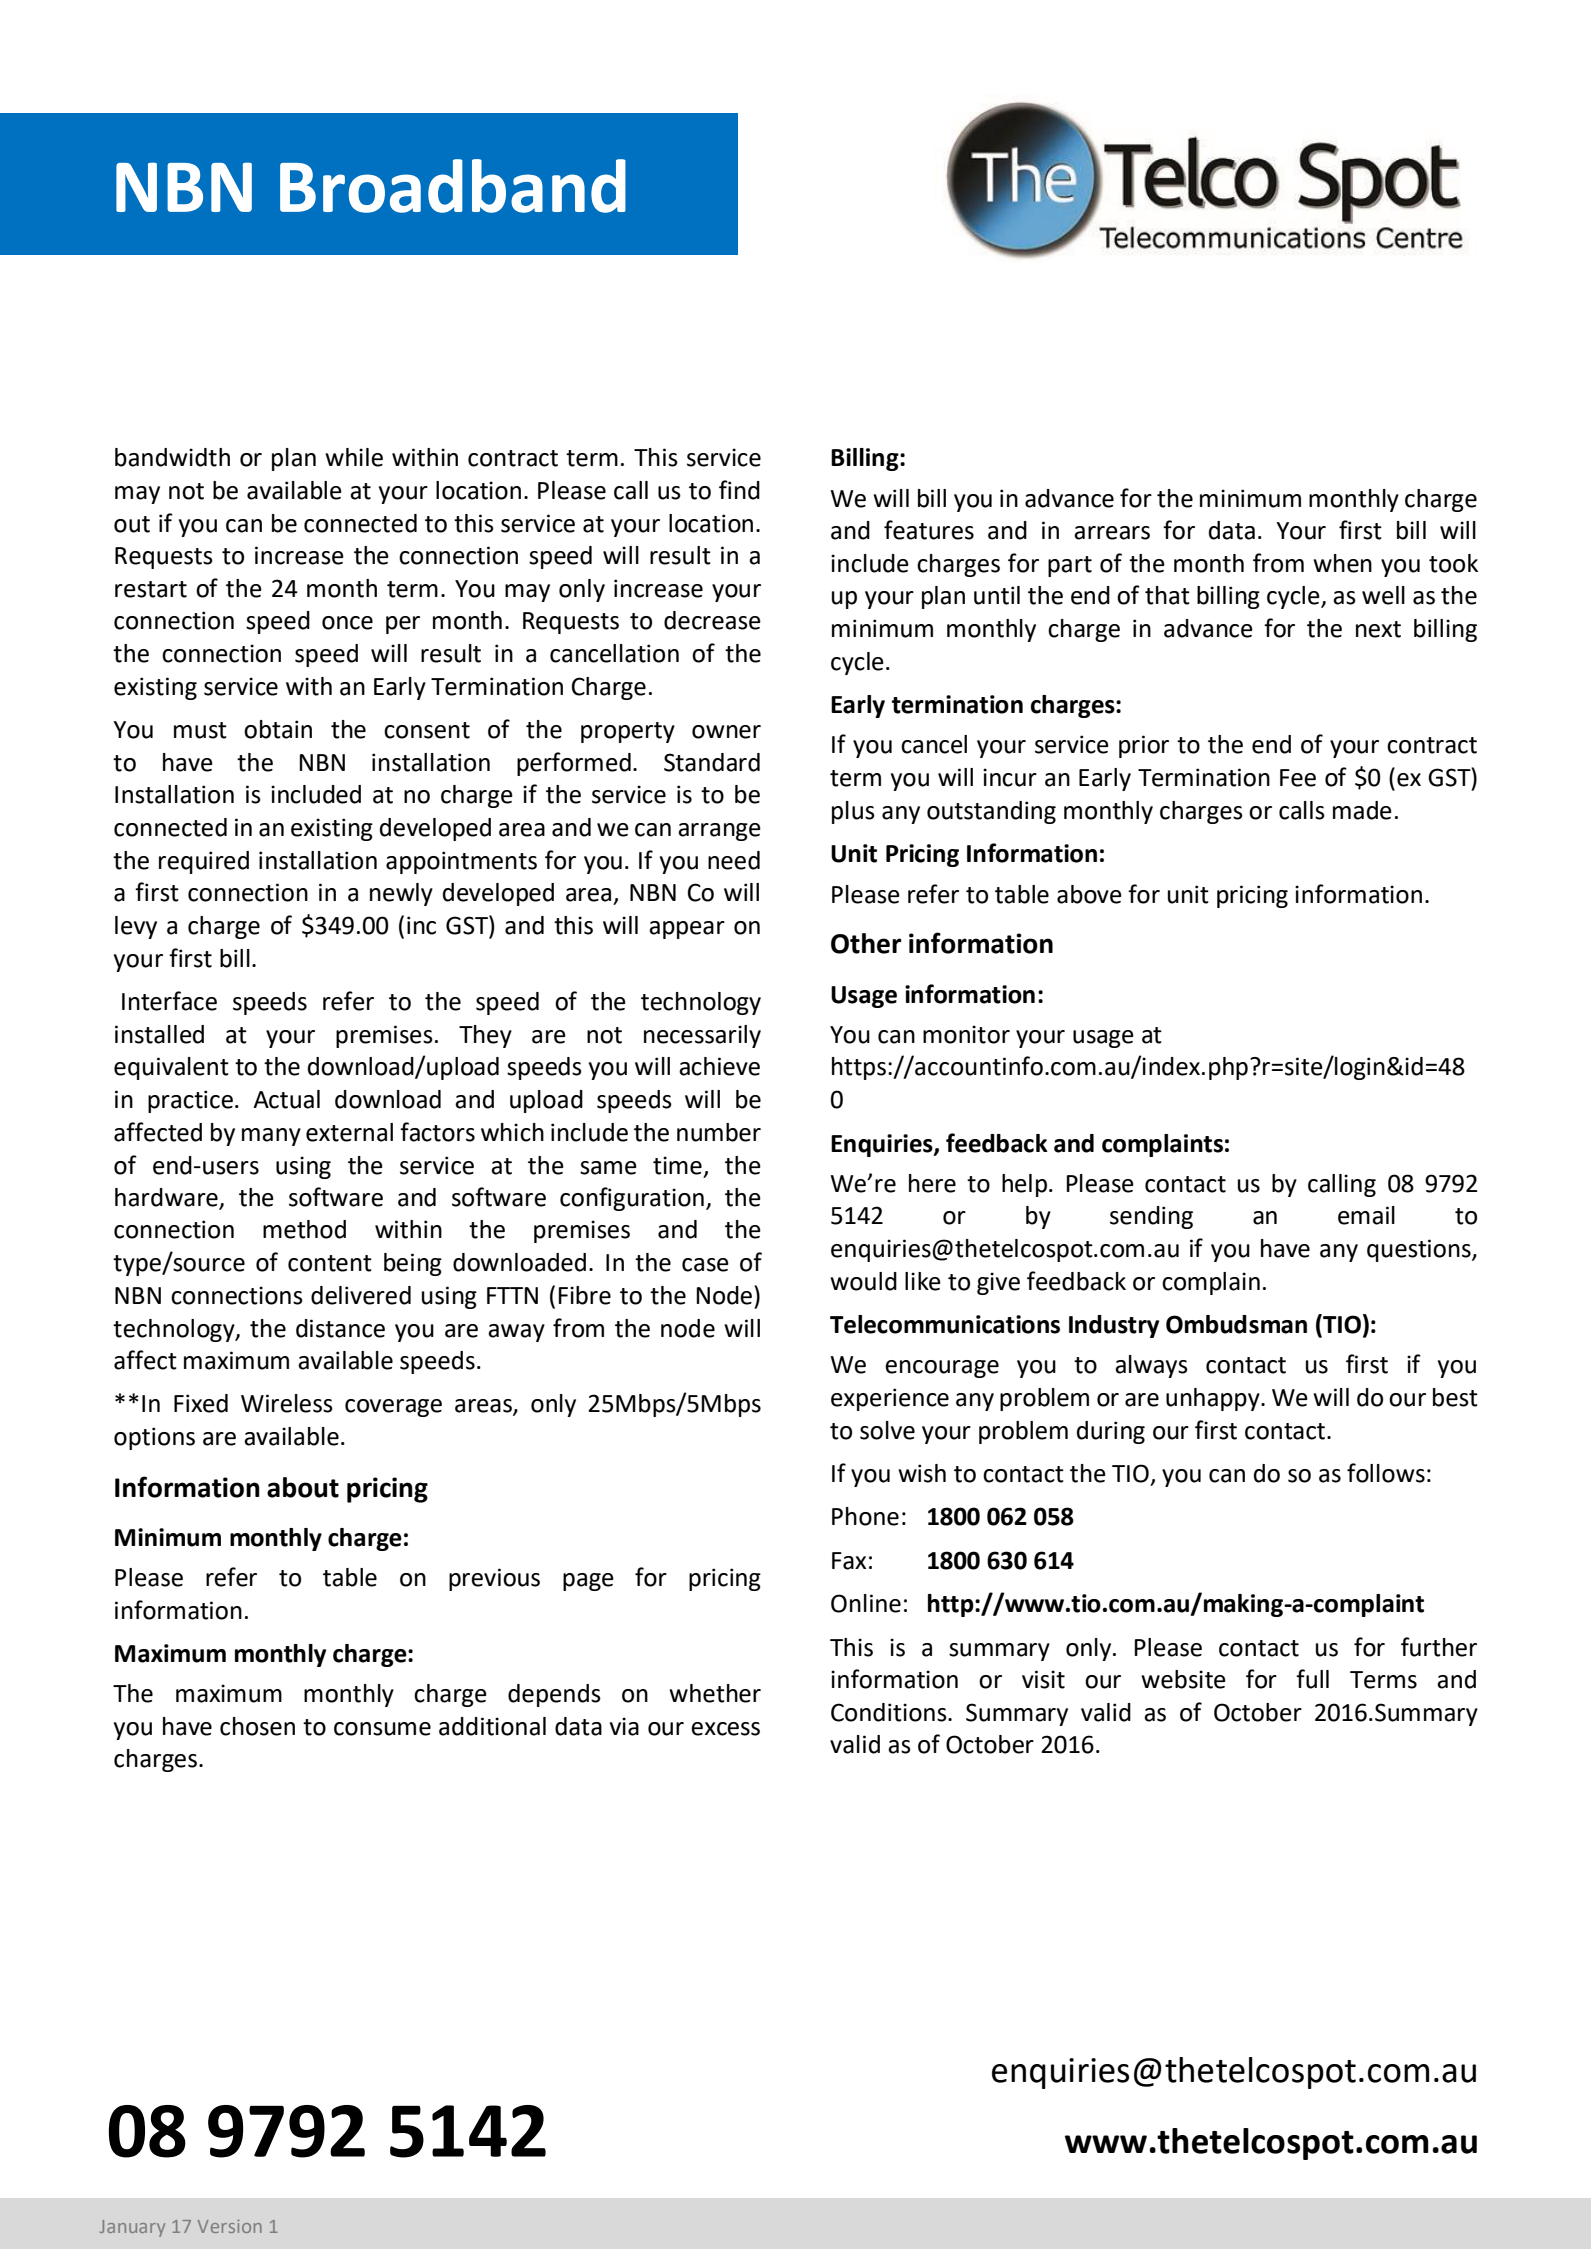  I want to click on made, so click(1362, 810).
